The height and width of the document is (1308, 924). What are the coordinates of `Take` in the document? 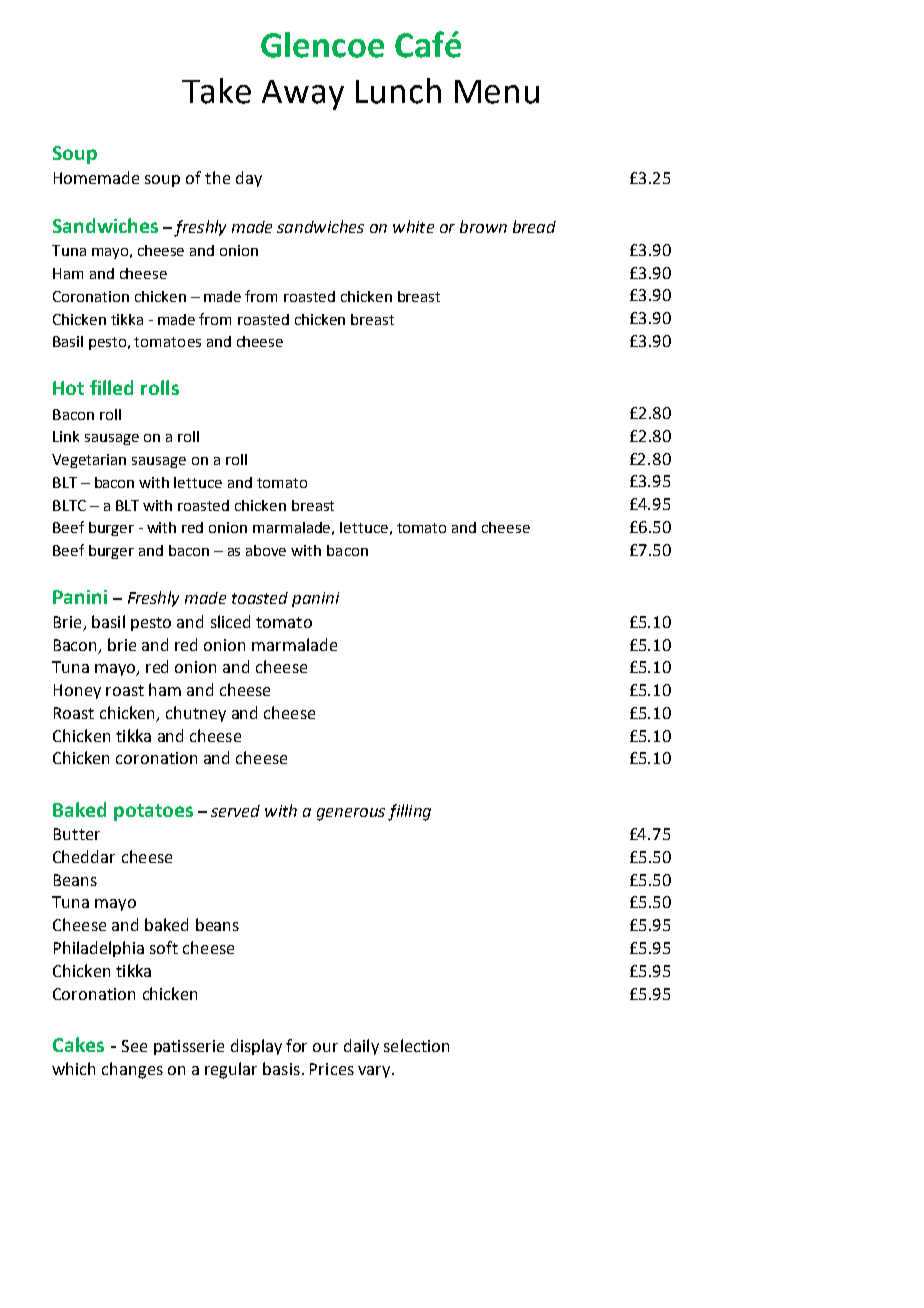 It's located at (216, 91).
